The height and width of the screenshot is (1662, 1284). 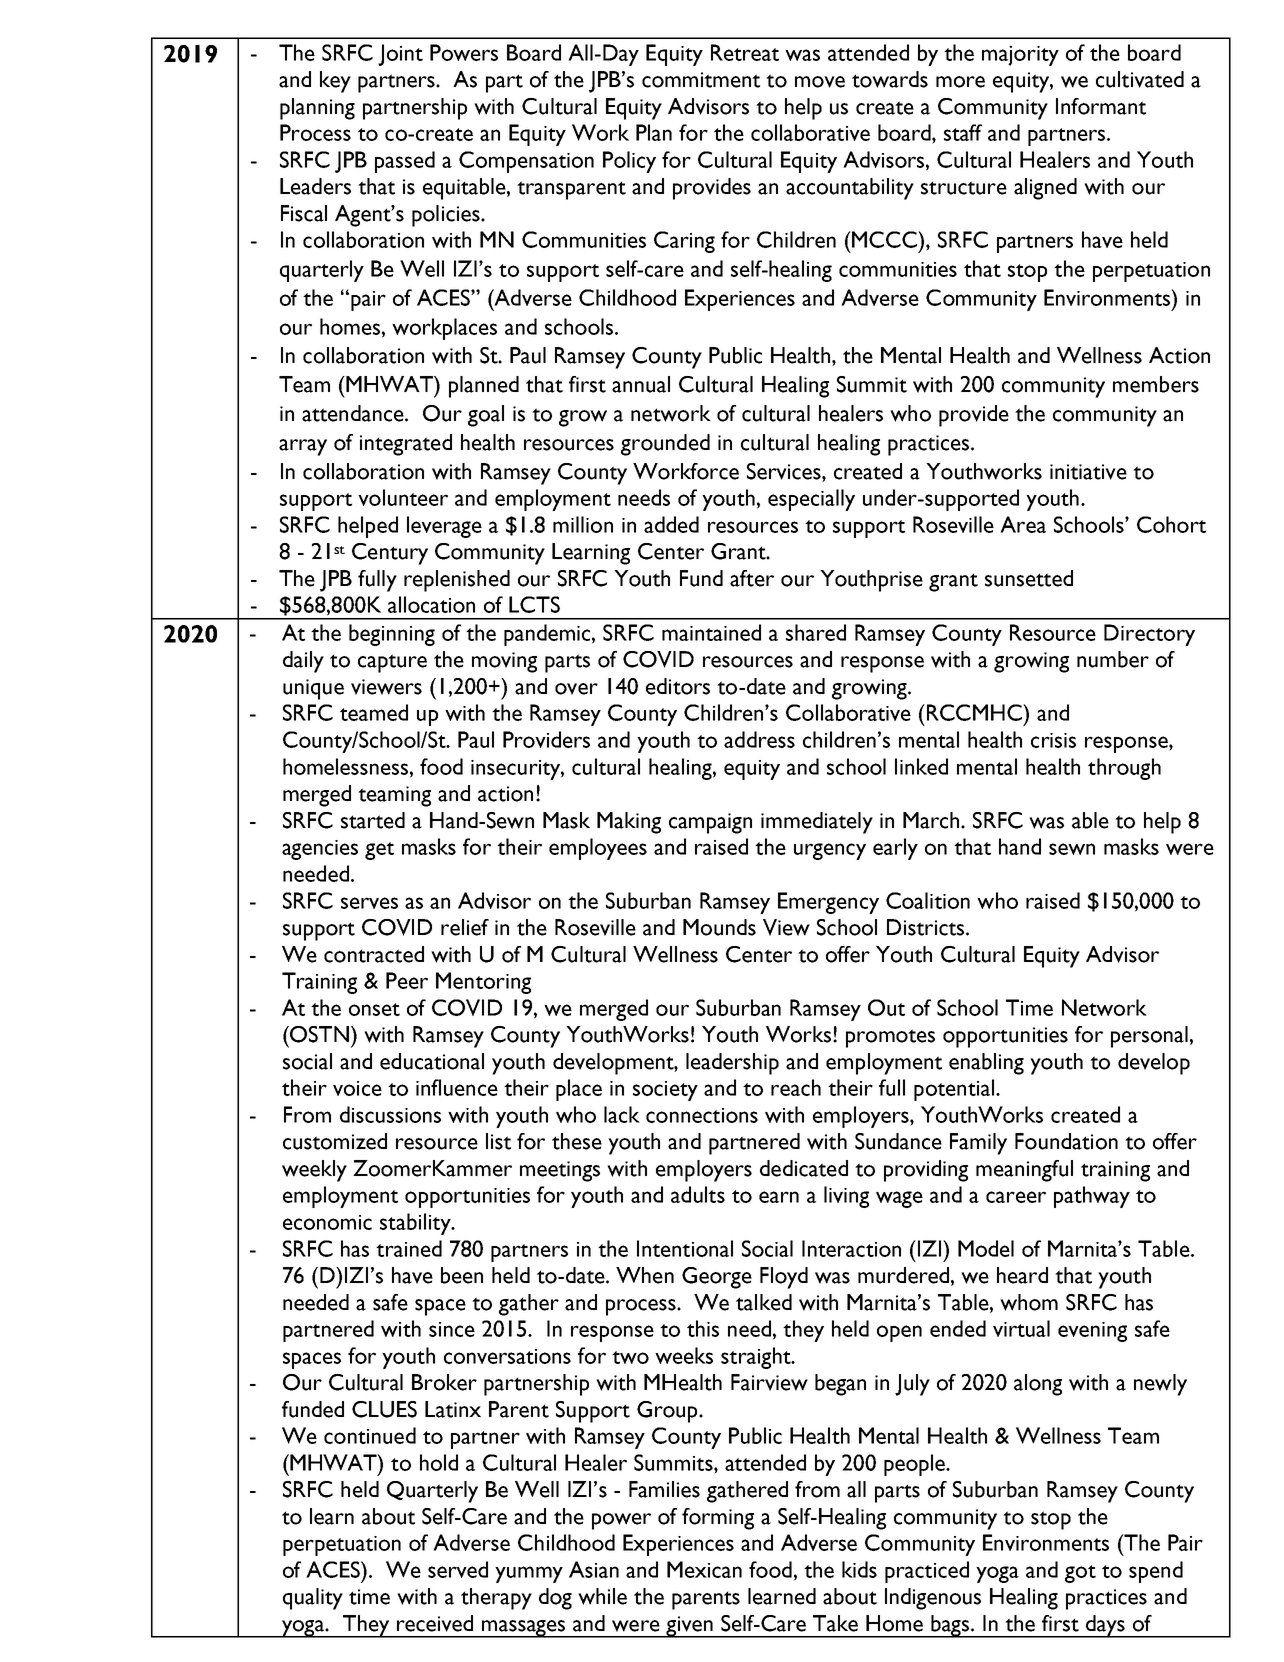 I want to click on connections, so click(x=702, y=1115).
